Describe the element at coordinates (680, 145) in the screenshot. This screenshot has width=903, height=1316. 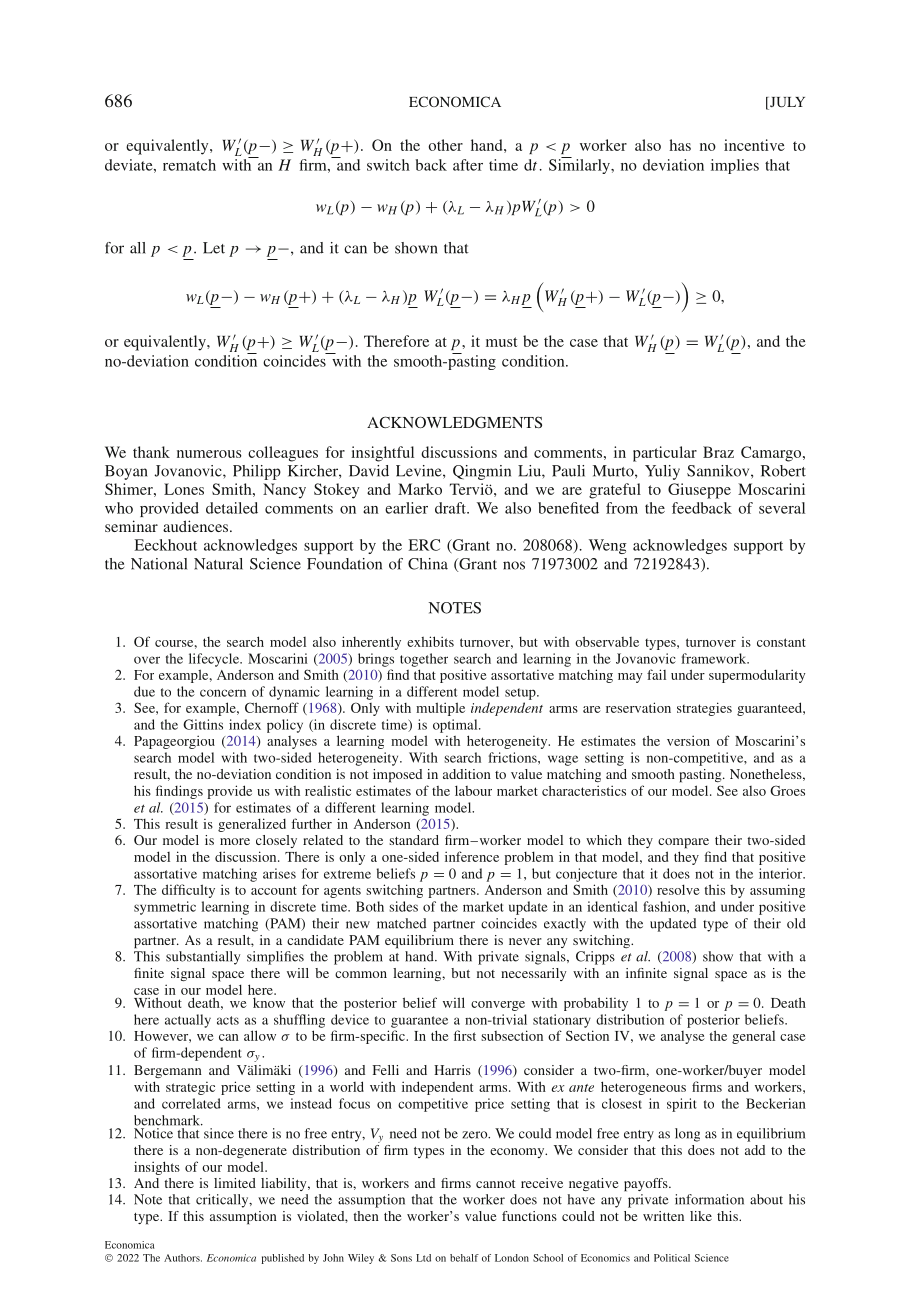
I see `has` at that location.
